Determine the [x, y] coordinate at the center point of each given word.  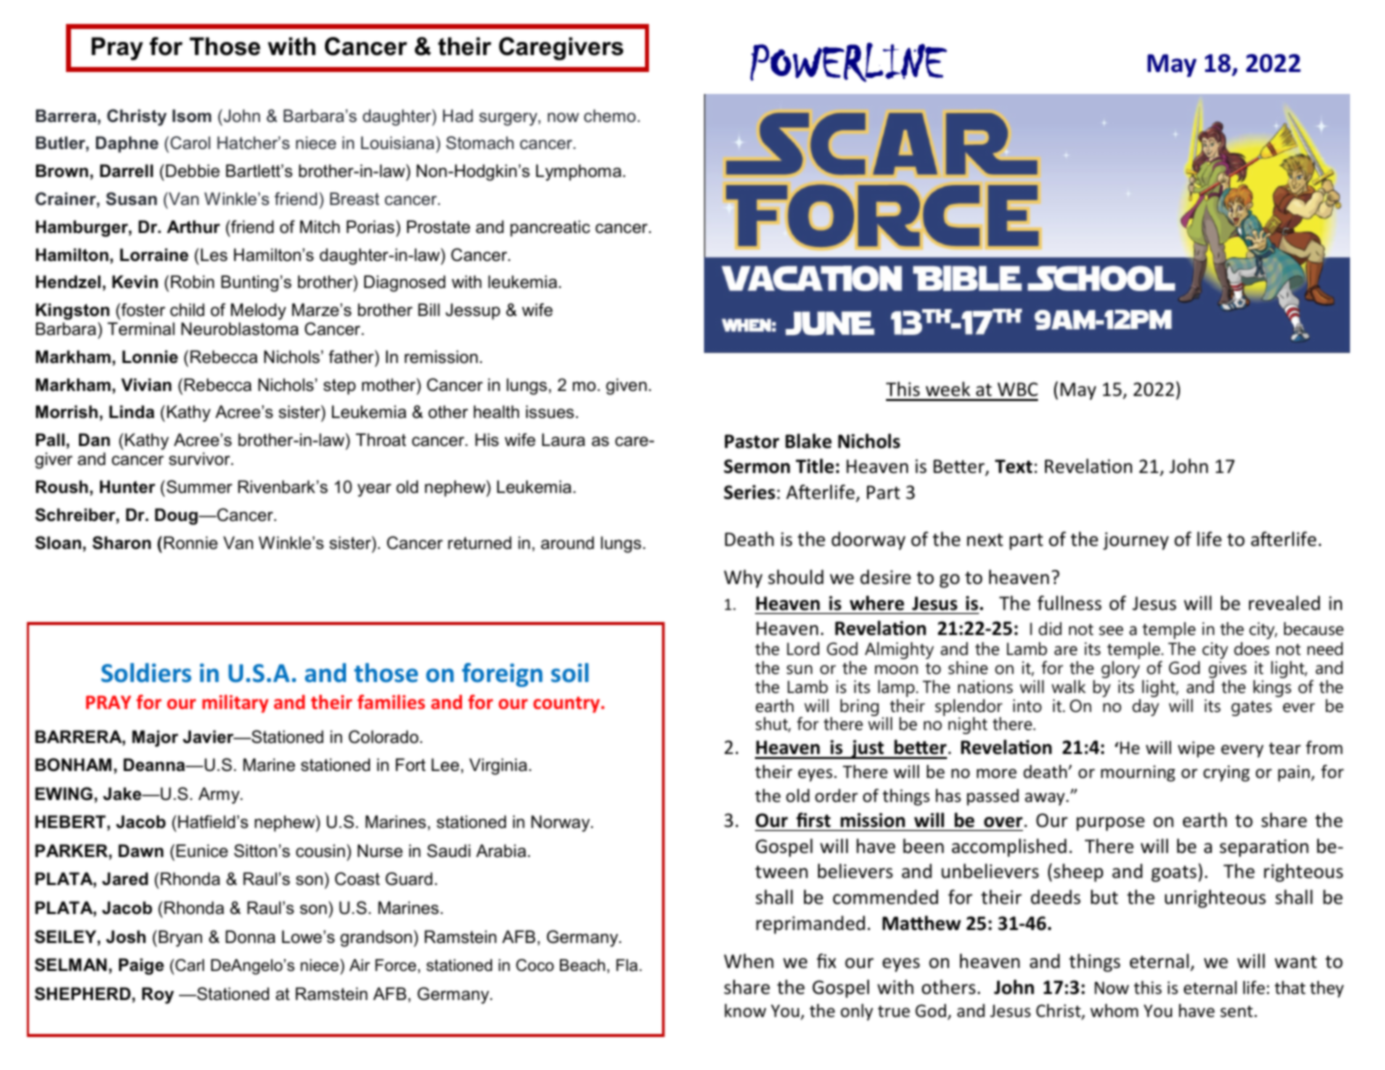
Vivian [146, 384]
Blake [808, 441]
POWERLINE [848, 62]
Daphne [127, 144]
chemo [610, 115]
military [235, 704]
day [1145, 707]
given [626, 386]
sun [799, 669]
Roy [158, 995]
